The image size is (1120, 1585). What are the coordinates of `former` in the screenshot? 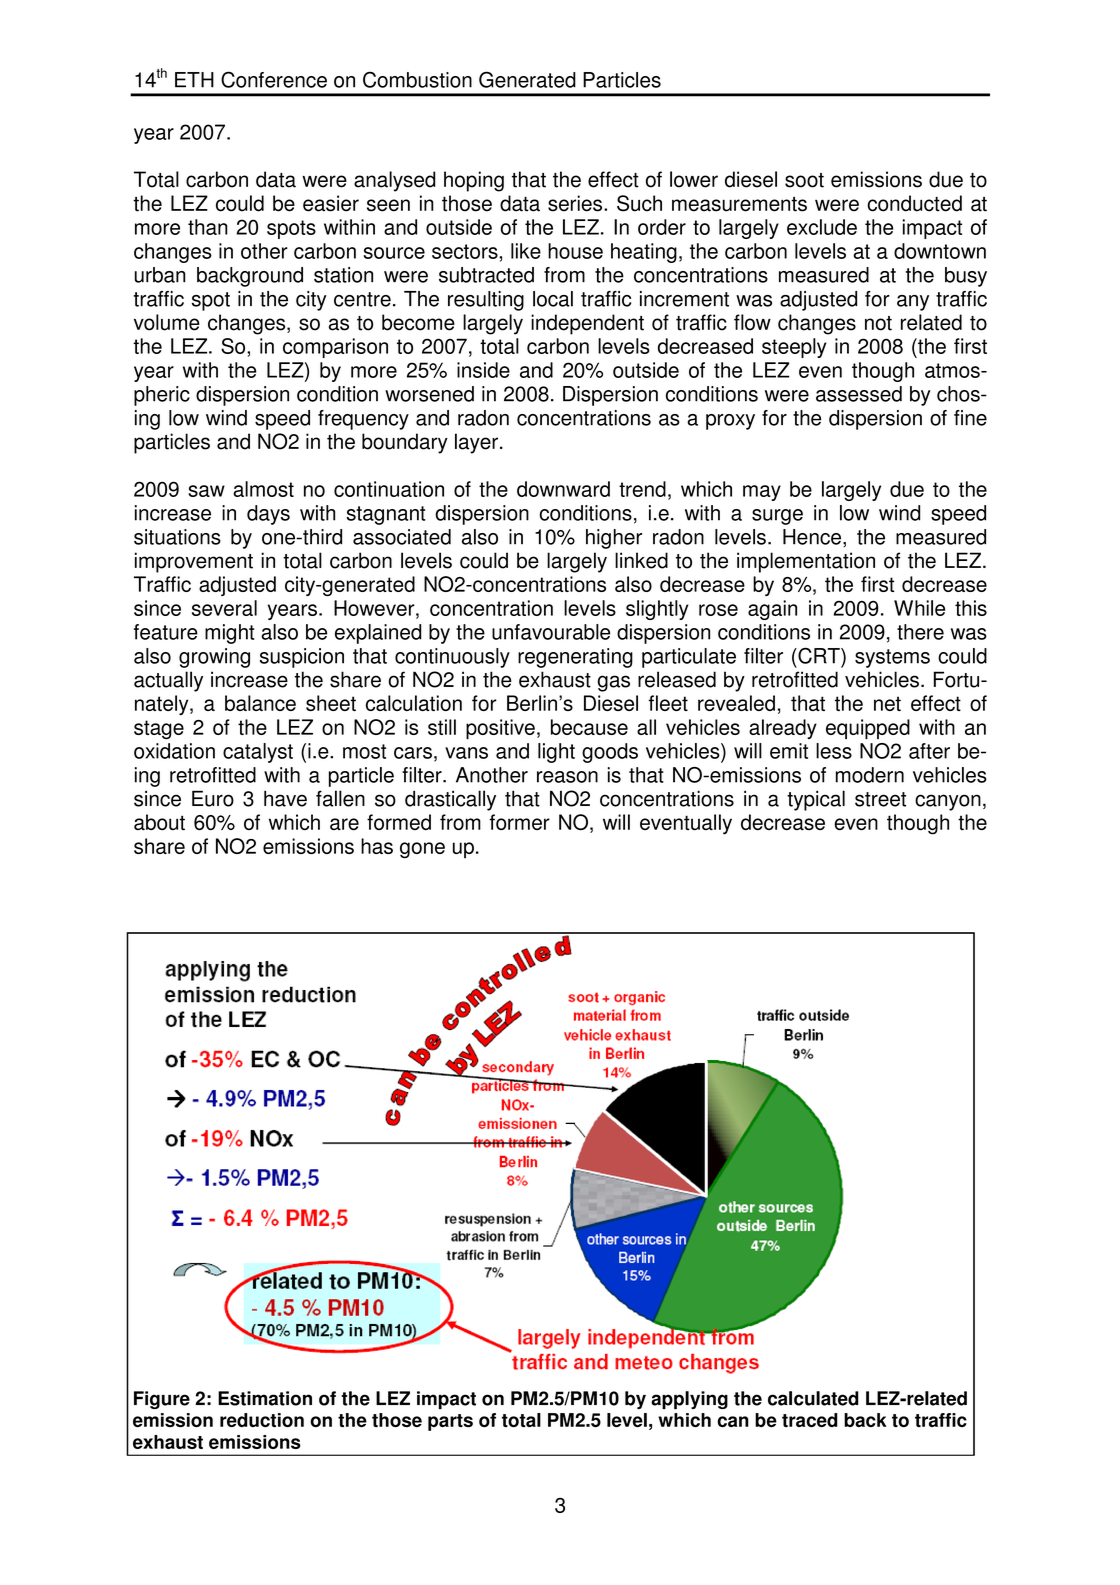 It's located at (520, 822).
